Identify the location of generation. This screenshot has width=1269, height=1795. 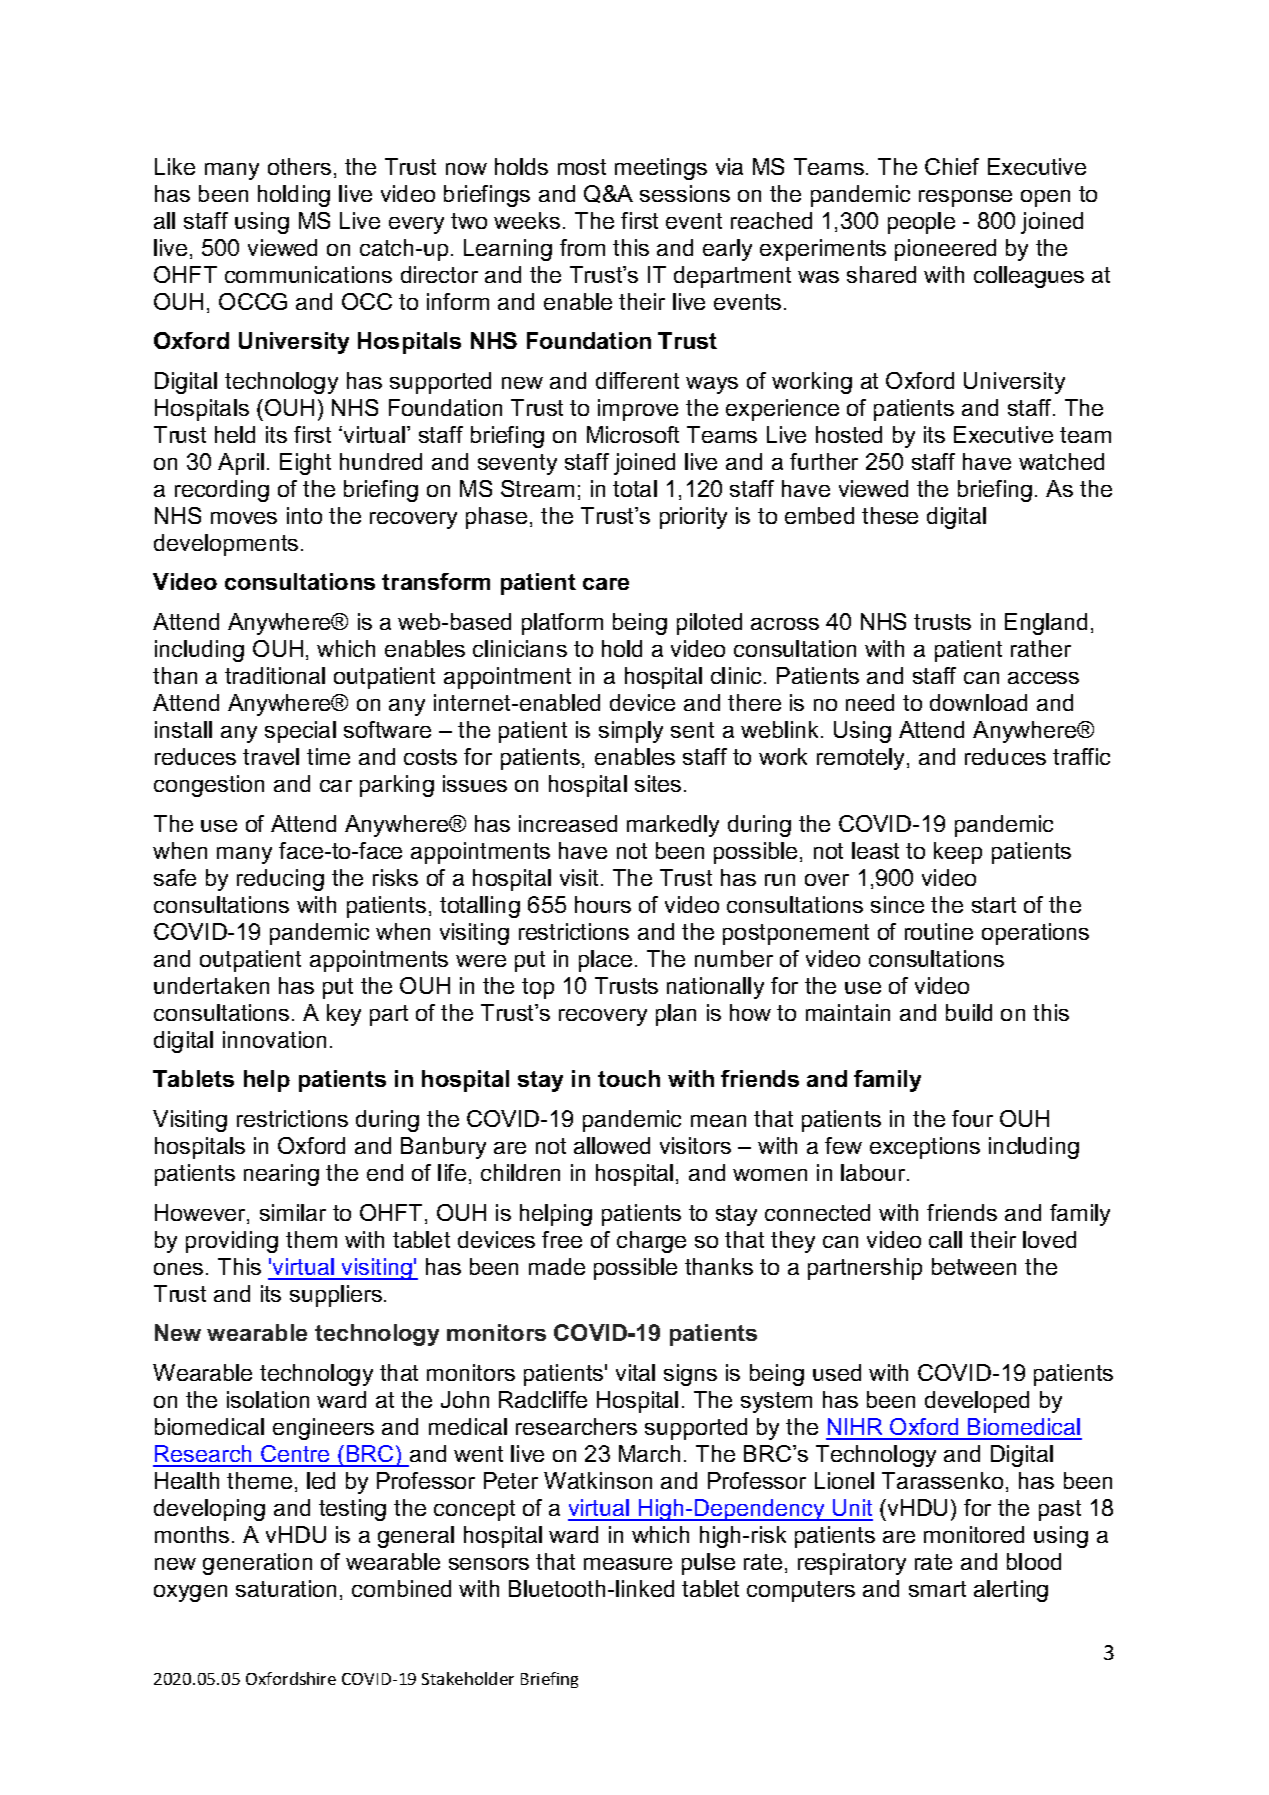
(257, 1564).
